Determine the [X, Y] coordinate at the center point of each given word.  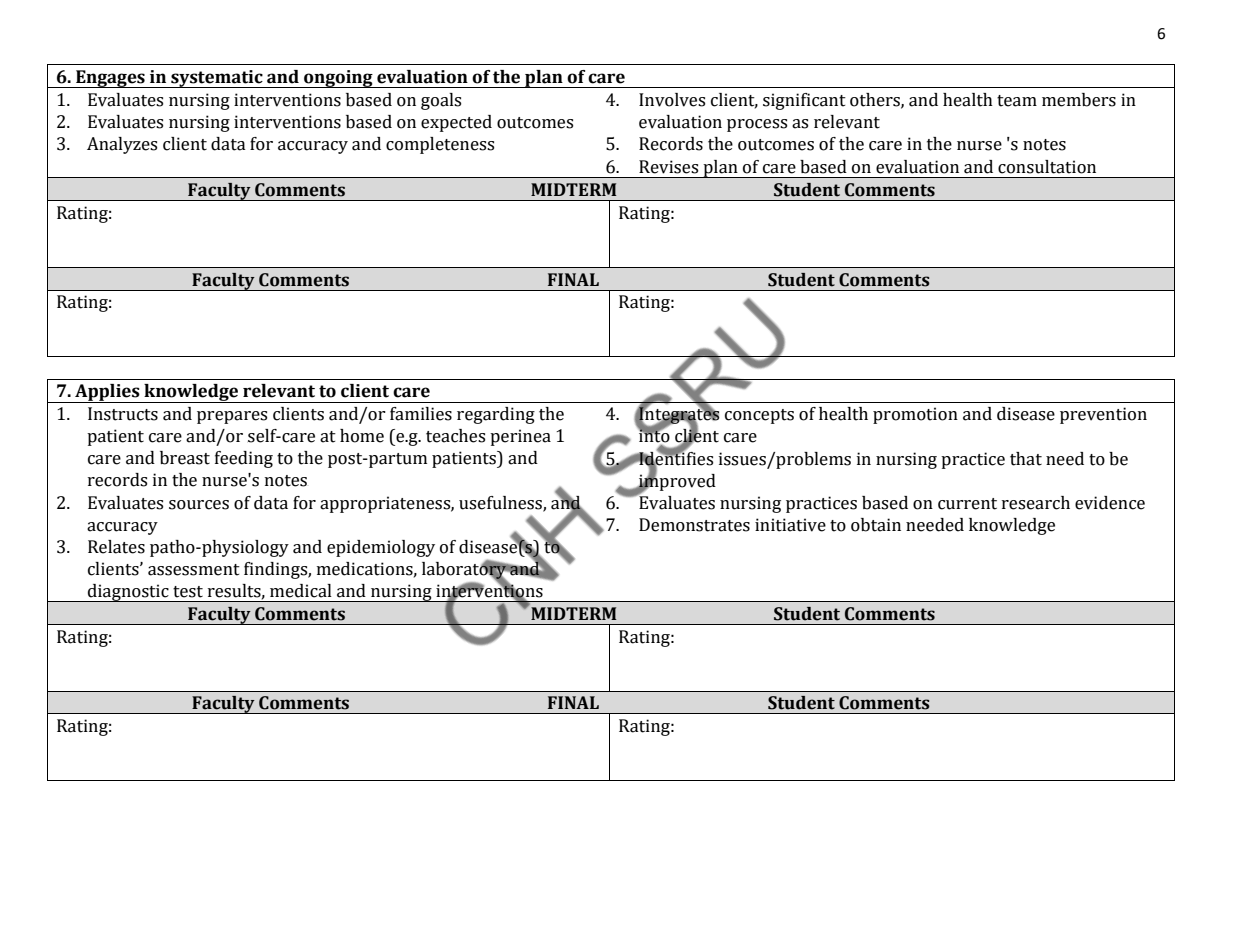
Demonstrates [694, 525]
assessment [194, 570]
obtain [876, 525]
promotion [915, 415]
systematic [217, 79]
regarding [496, 415]
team [1017, 101]
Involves [672, 100]
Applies [107, 393]
